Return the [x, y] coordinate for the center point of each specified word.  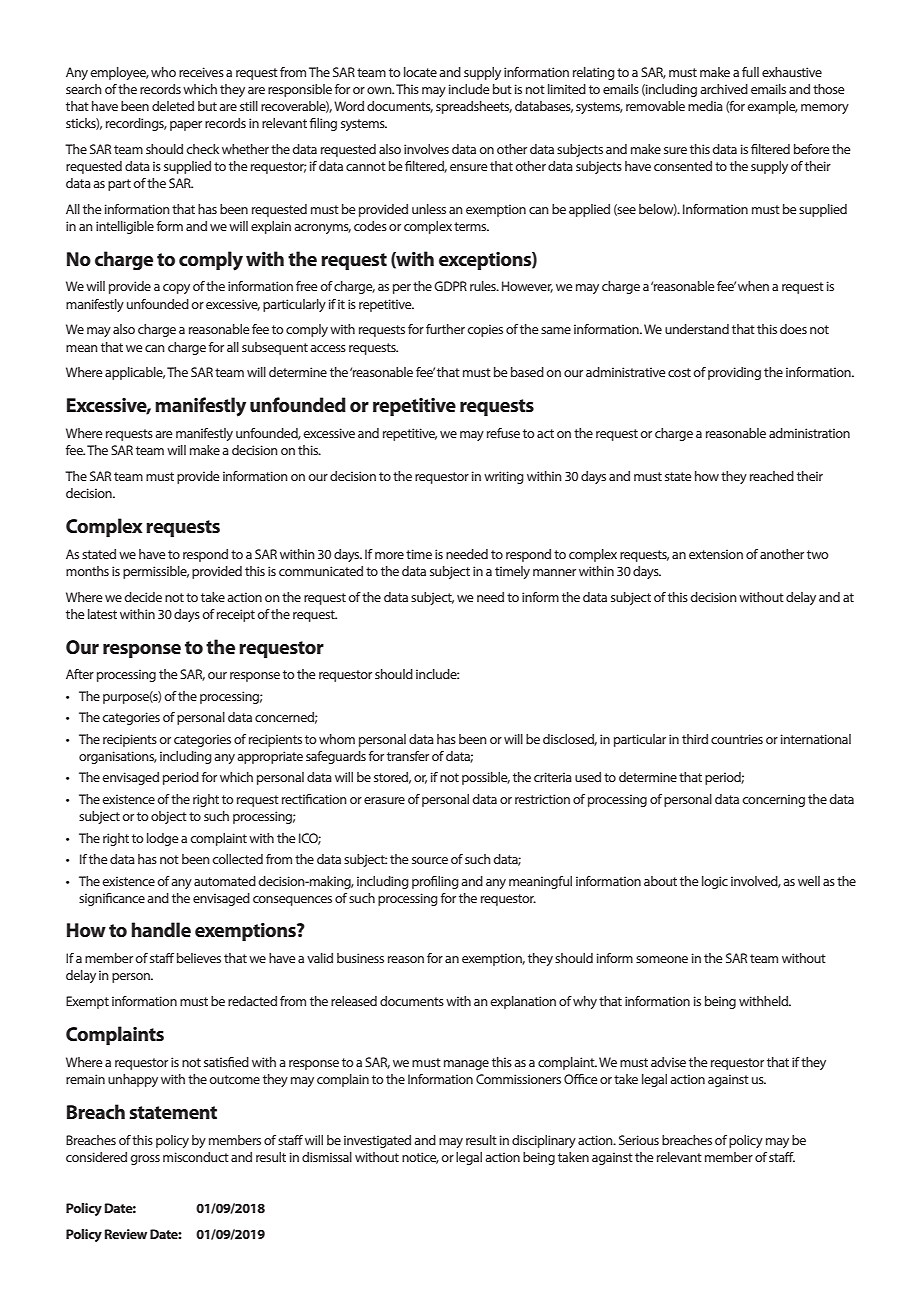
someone [662, 959]
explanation [523, 1002]
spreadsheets [474, 107]
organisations [118, 757]
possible [486, 778]
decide [143, 597]
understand [697, 329]
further [445, 329]
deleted [173, 106]
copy [176, 289]
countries [737, 739]
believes [199, 958]
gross [145, 1160]
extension [716, 554]
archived [724, 89]
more [389, 555]
